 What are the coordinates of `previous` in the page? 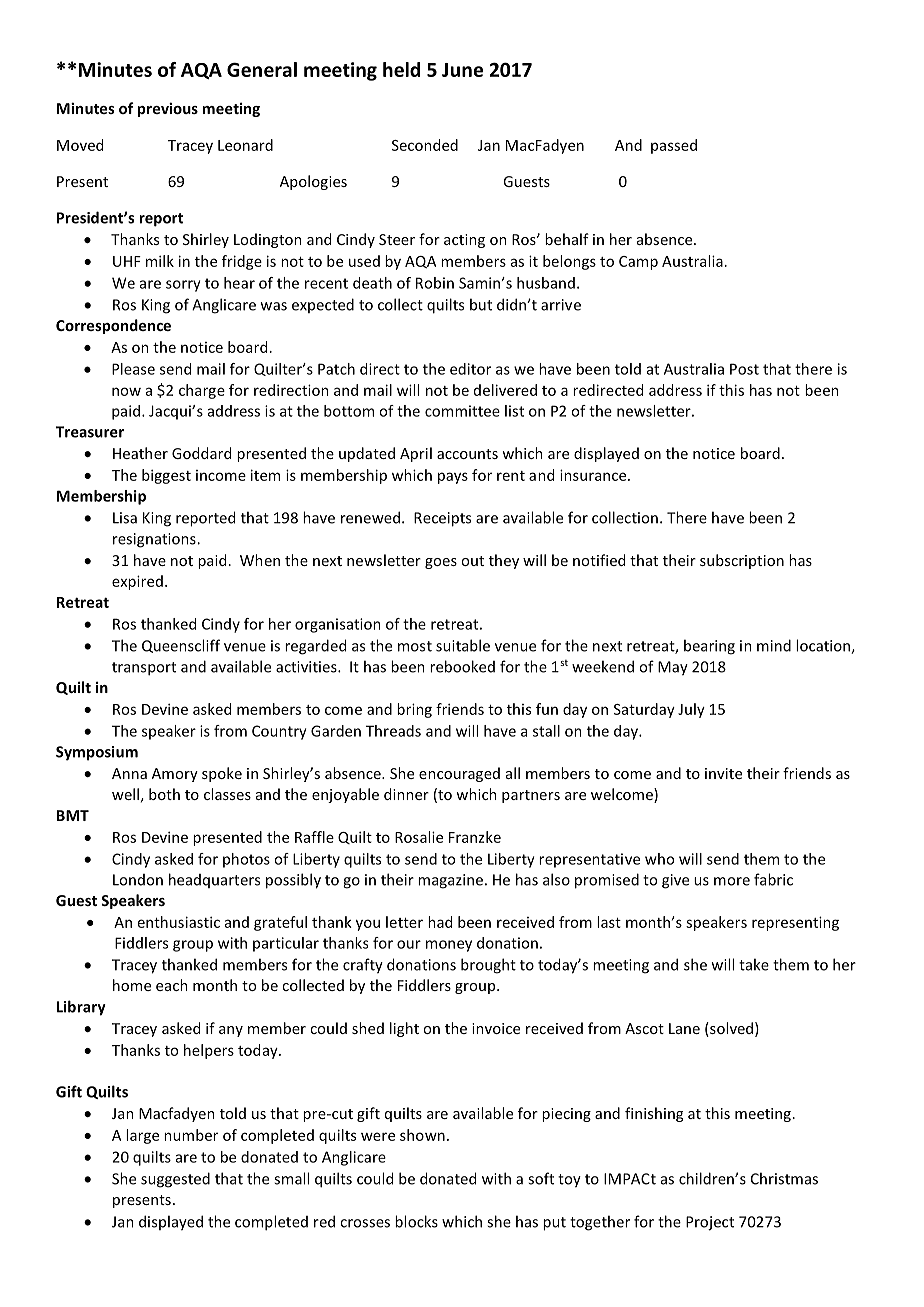 It's located at (167, 109).
